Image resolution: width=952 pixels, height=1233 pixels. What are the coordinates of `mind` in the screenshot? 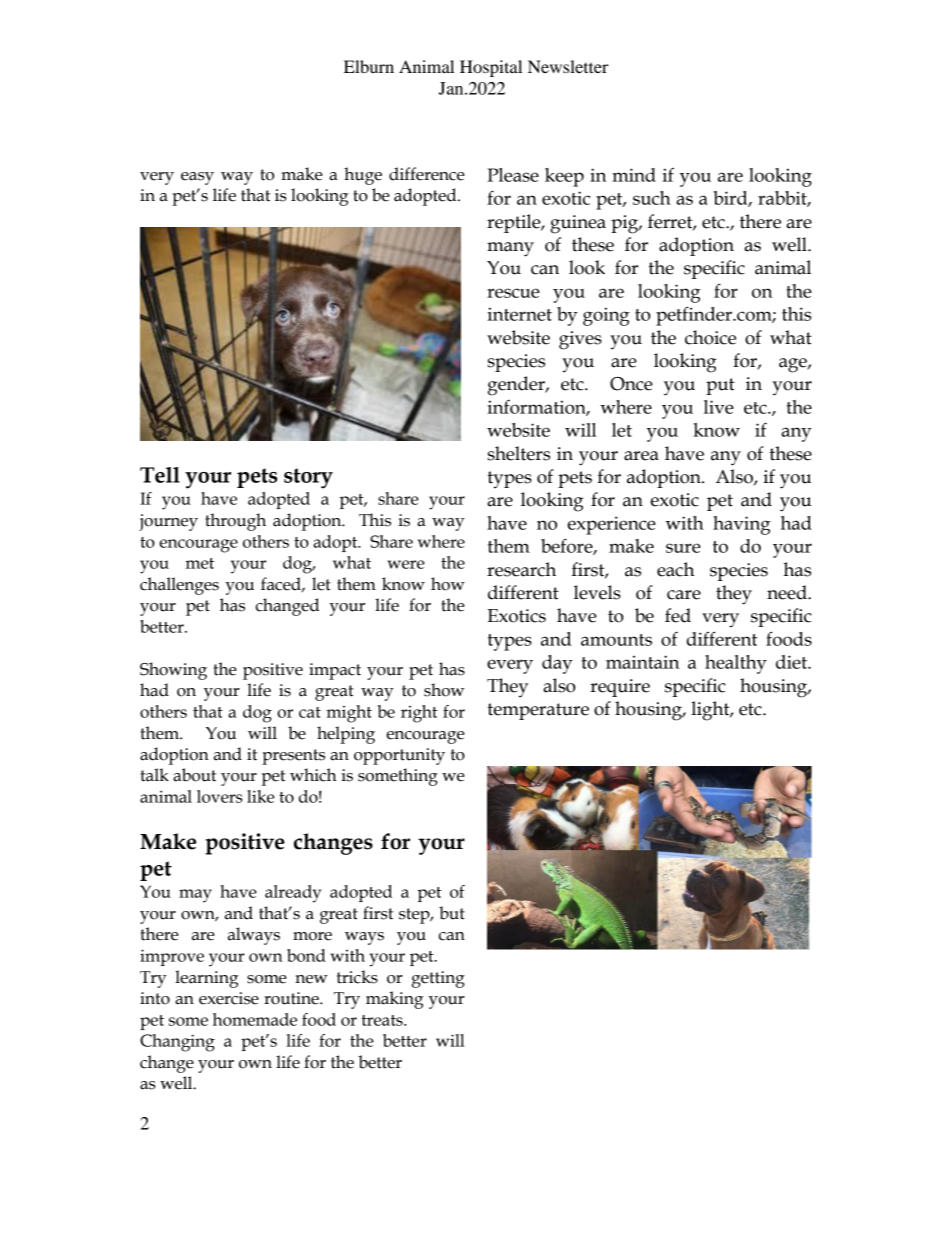 It's located at (634, 175).
